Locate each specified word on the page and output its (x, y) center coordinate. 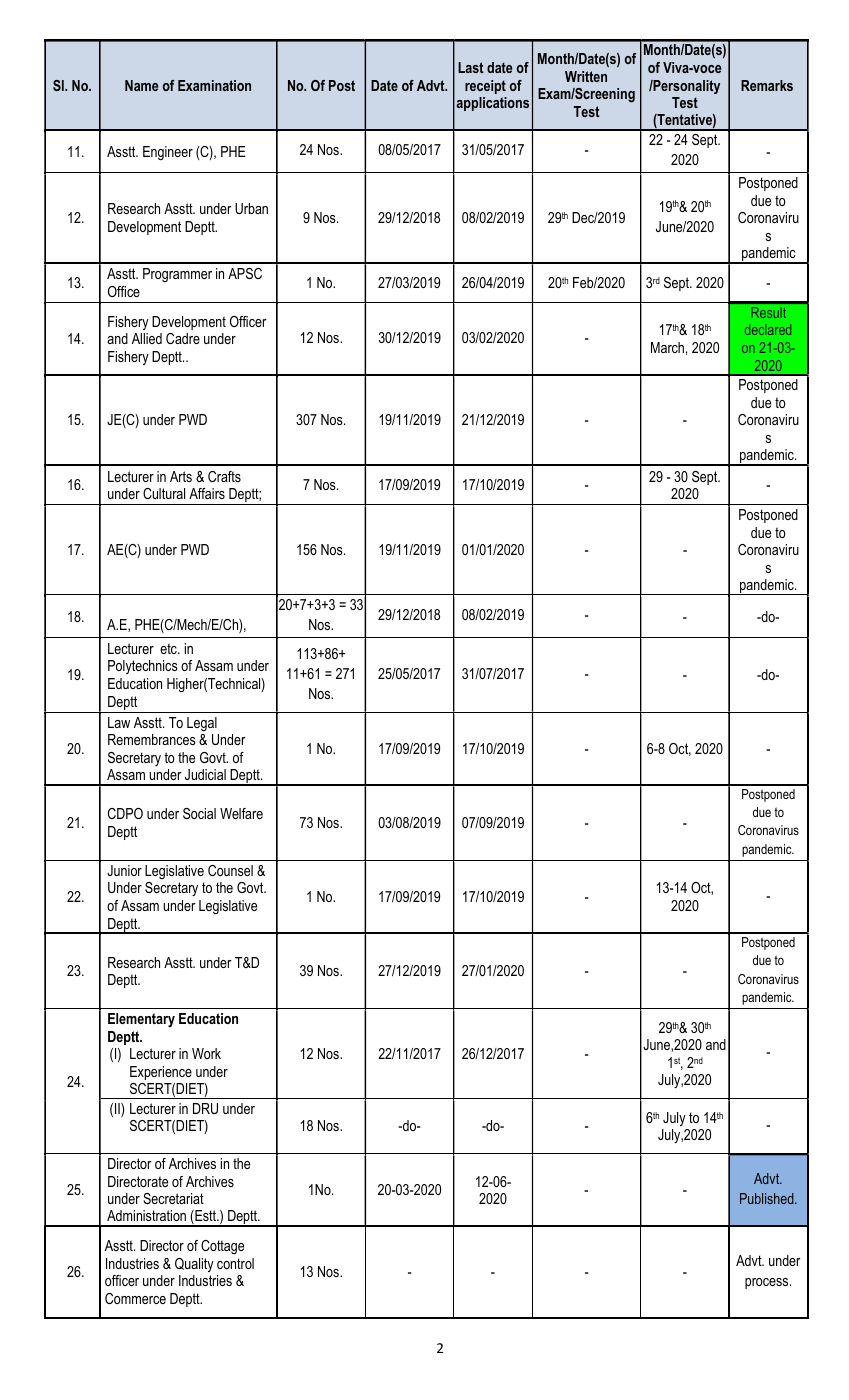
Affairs (207, 493)
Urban (251, 208)
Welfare (241, 813)
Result (769, 312)
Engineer (168, 153)
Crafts (224, 476)
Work (206, 1053)
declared (768, 329)
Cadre (183, 338)
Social (199, 813)
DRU (205, 1108)
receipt (485, 87)
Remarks (767, 85)
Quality (194, 1265)
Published (768, 1198)
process (768, 1283)
